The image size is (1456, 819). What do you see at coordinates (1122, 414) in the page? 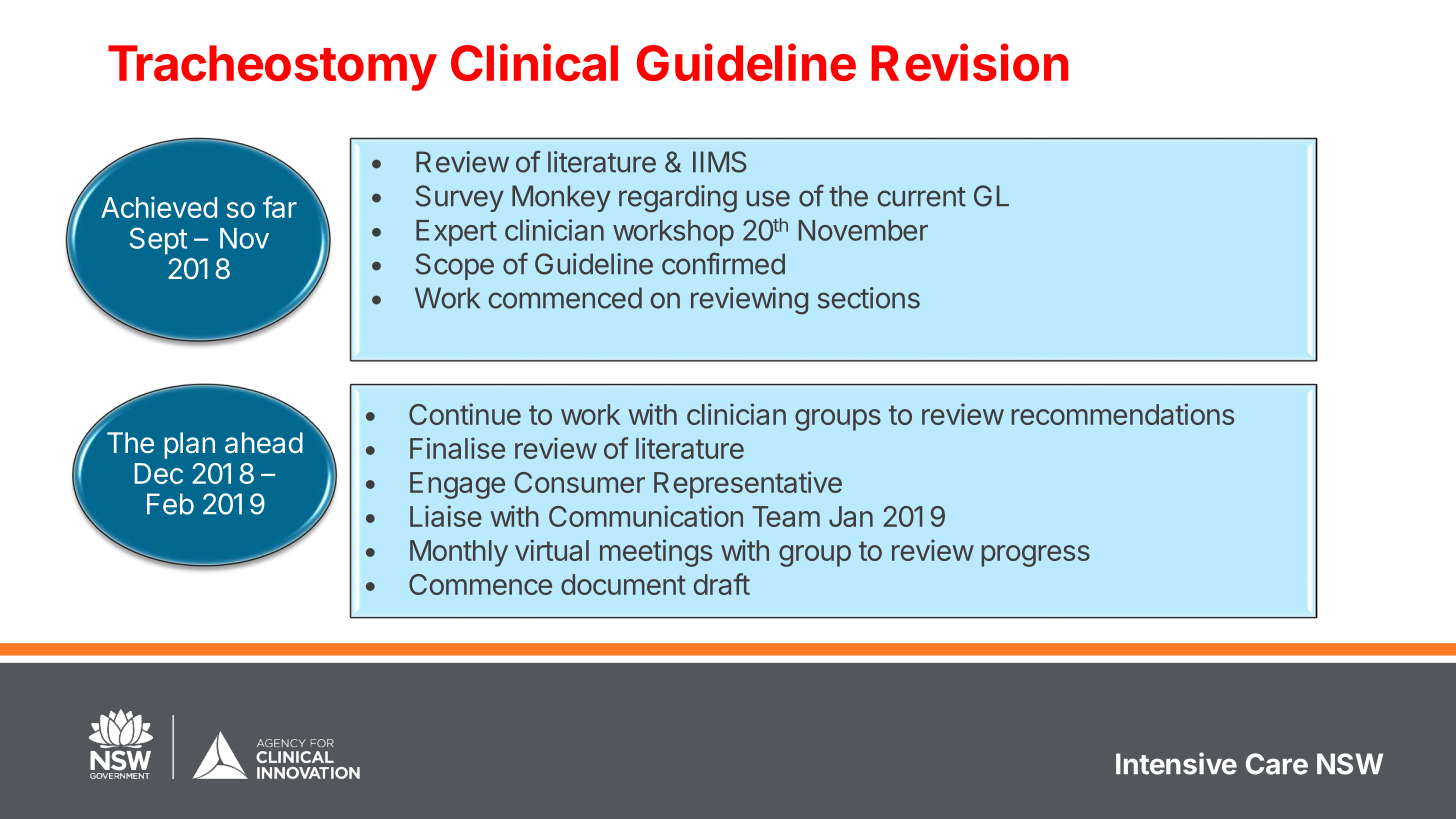
I see `recommendations` at bounding box center [1122, 414].
